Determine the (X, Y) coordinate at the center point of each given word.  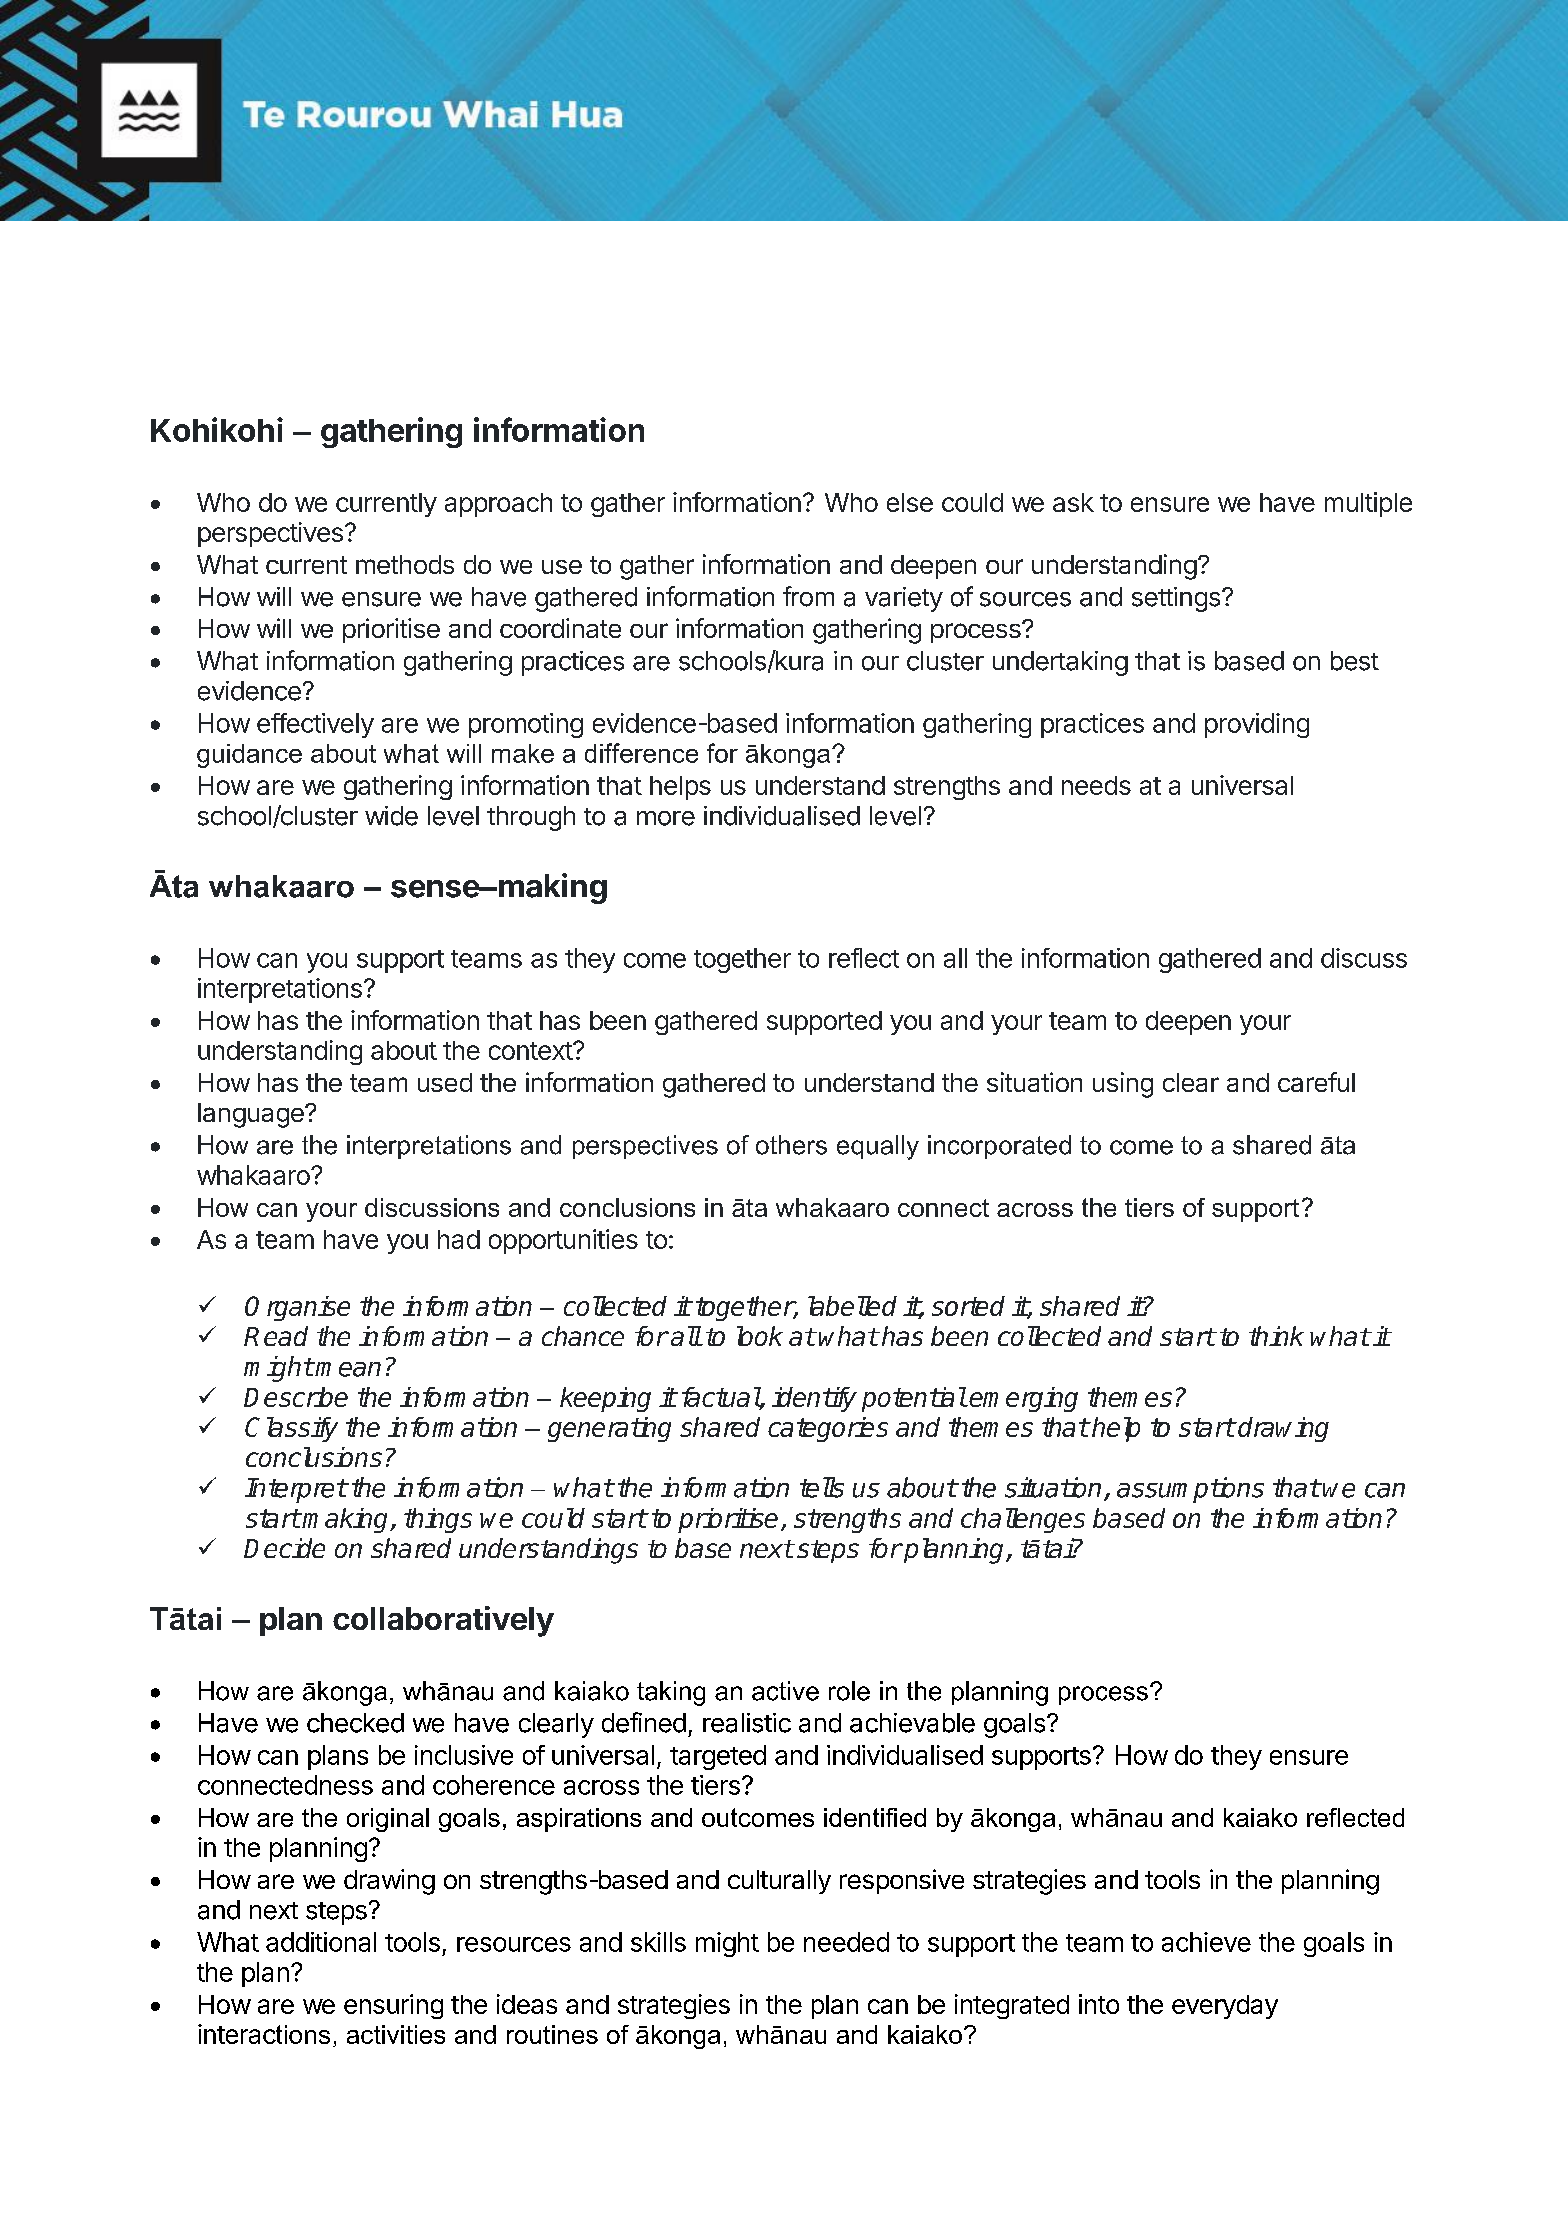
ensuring (393, 2006)
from (808, 596)
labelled (852, 1306)
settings (1176, 599)
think (1276, 1336)
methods (405, 564)
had (459, 1239)
